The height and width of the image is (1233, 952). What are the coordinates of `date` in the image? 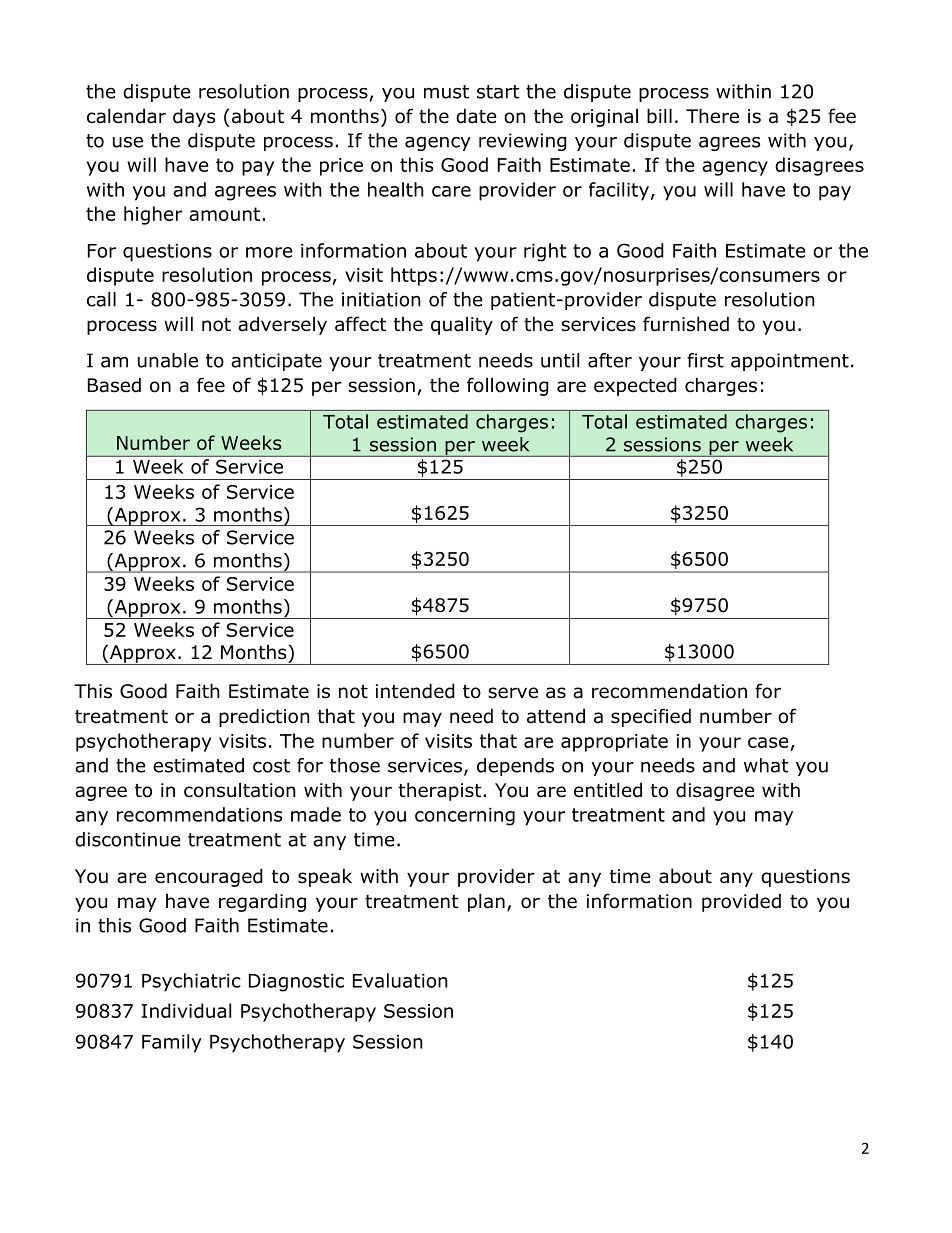 It's located at (476, 116).
